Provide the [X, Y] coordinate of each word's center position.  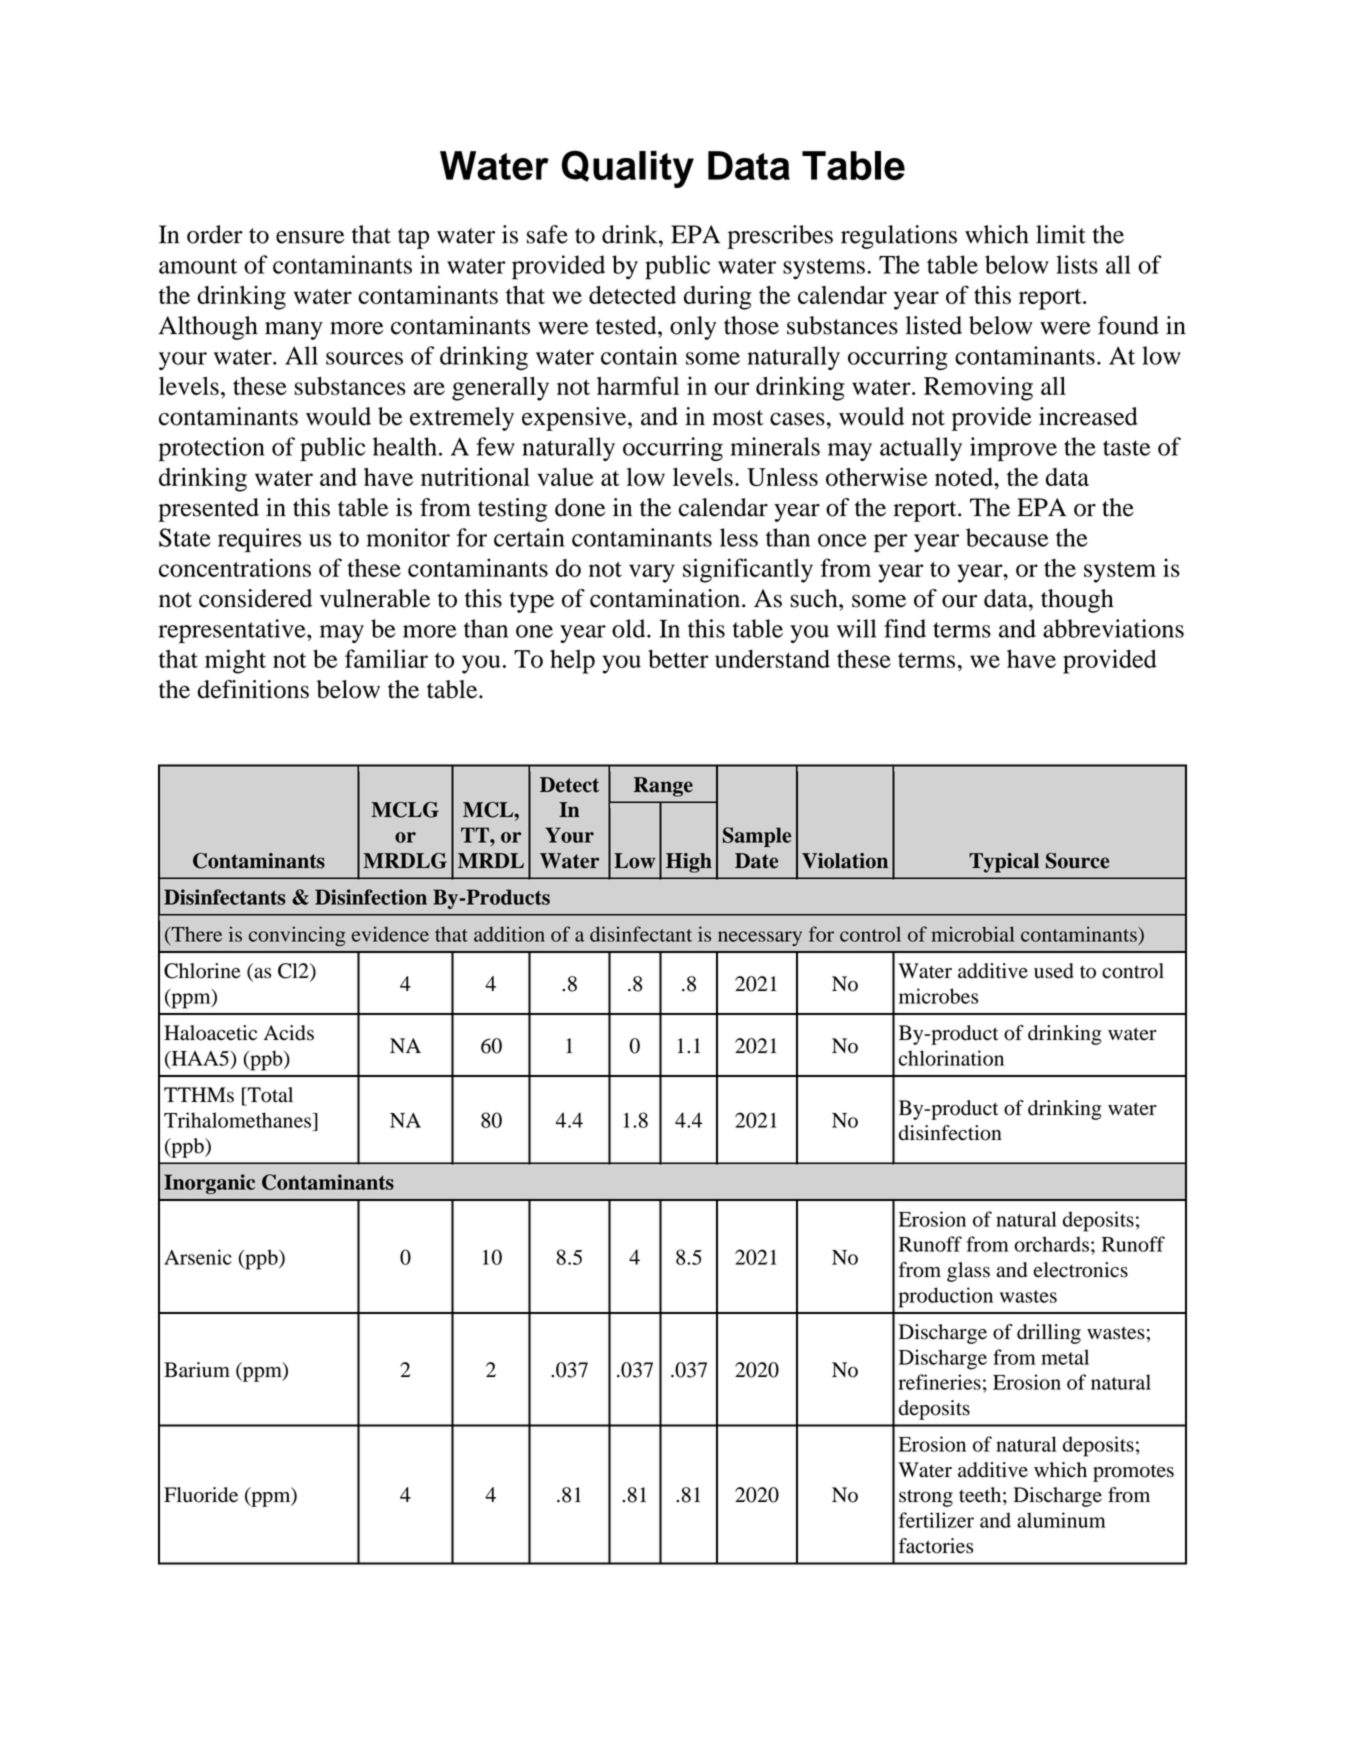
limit [1061, 234]
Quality [628, 169]
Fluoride [201, 1495]
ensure [310, 237]
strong [926, 1498]
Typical [1004, 863]
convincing [297, 936]
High [689, 863]
